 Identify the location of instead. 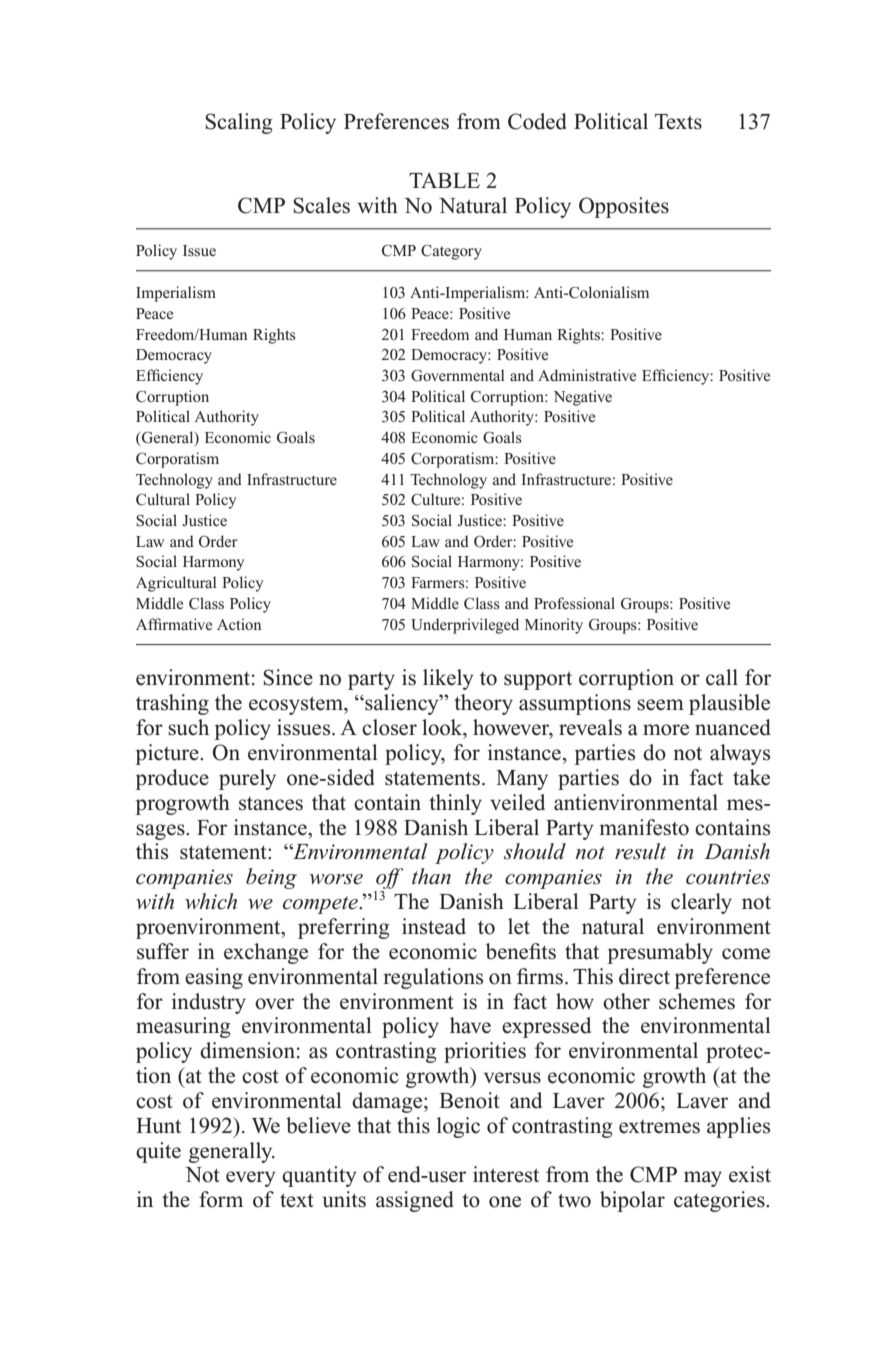
(434, 926).
